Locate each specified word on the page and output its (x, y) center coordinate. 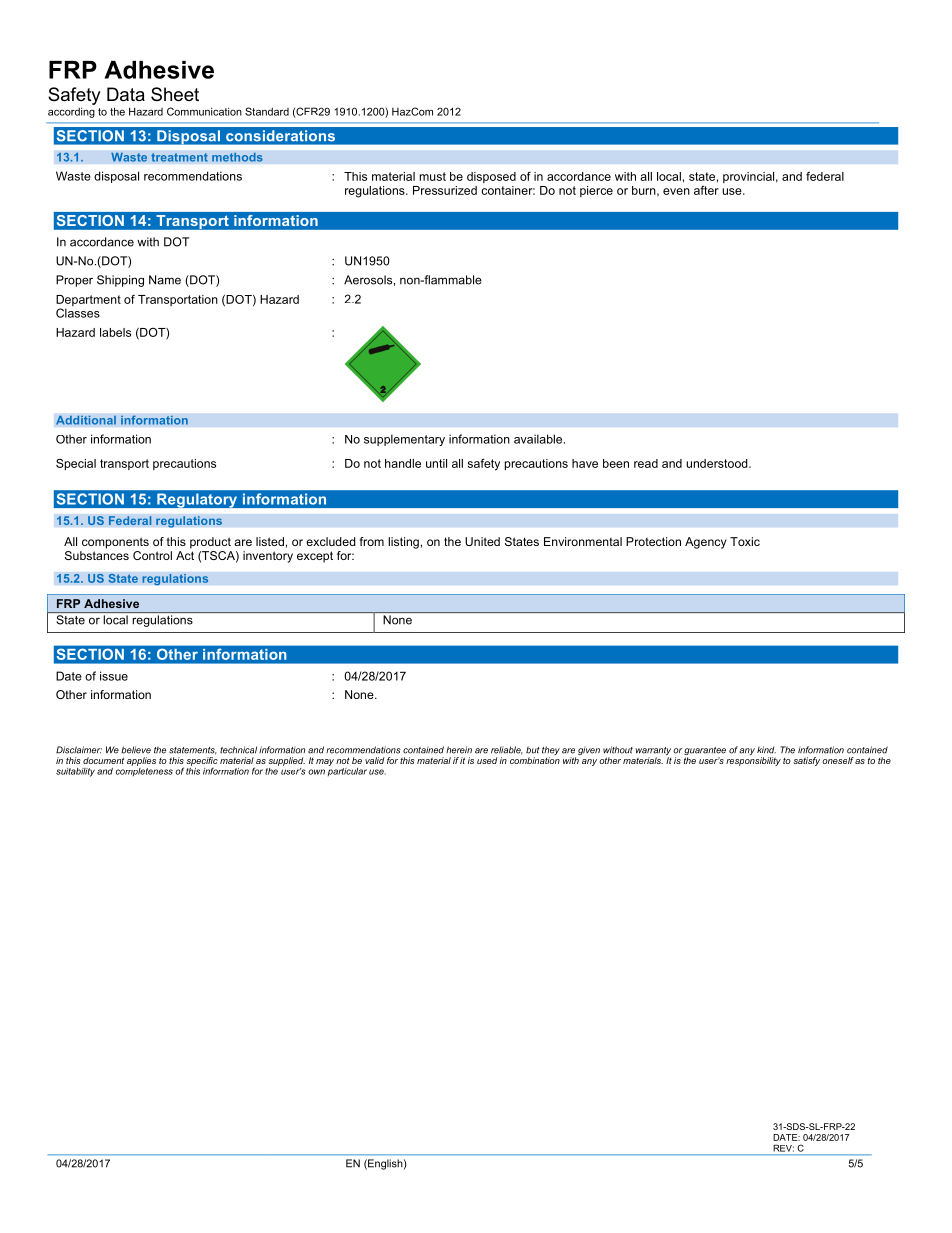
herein (459, 750)
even (676, 191)
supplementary (404, 440)
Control (152, 555)
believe (136, 750)
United (482, 541)
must (433, 176)
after (706, 190)
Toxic (745, 541)
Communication (204, 111)
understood (718, 463)
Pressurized (445, 190)
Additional (86, 420)
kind (766, 750)
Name (165, 280)
